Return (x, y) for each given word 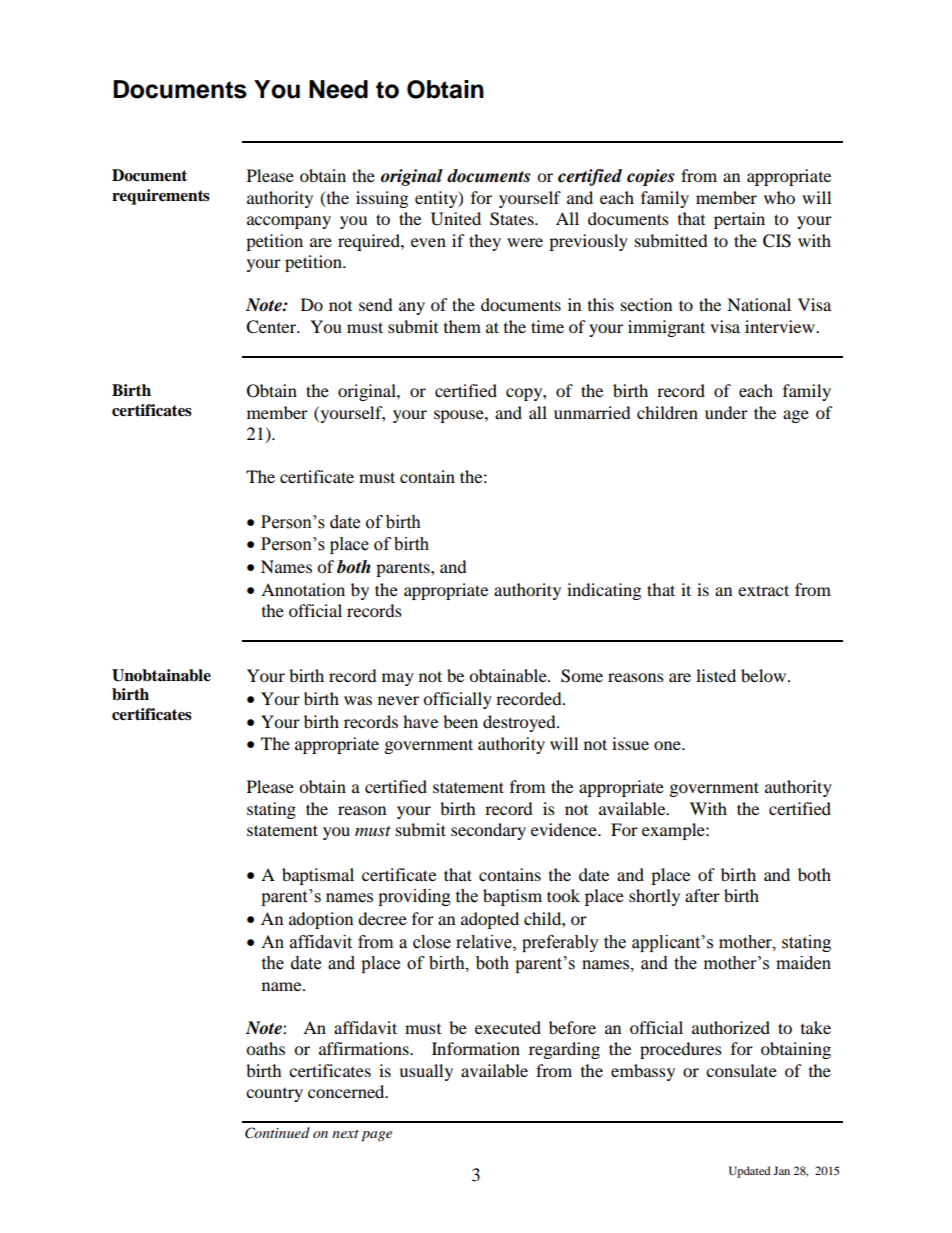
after (702, 895)
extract (763, 590)
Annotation (303, 589)
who (779, 197)
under (726, 412)
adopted (490, 920)
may (398, 679)
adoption (321, 920)
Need (338, 89)
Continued (277, 1133)
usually (426, 1072)
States (513, 219)
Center (272, 327)
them (462, 326)
